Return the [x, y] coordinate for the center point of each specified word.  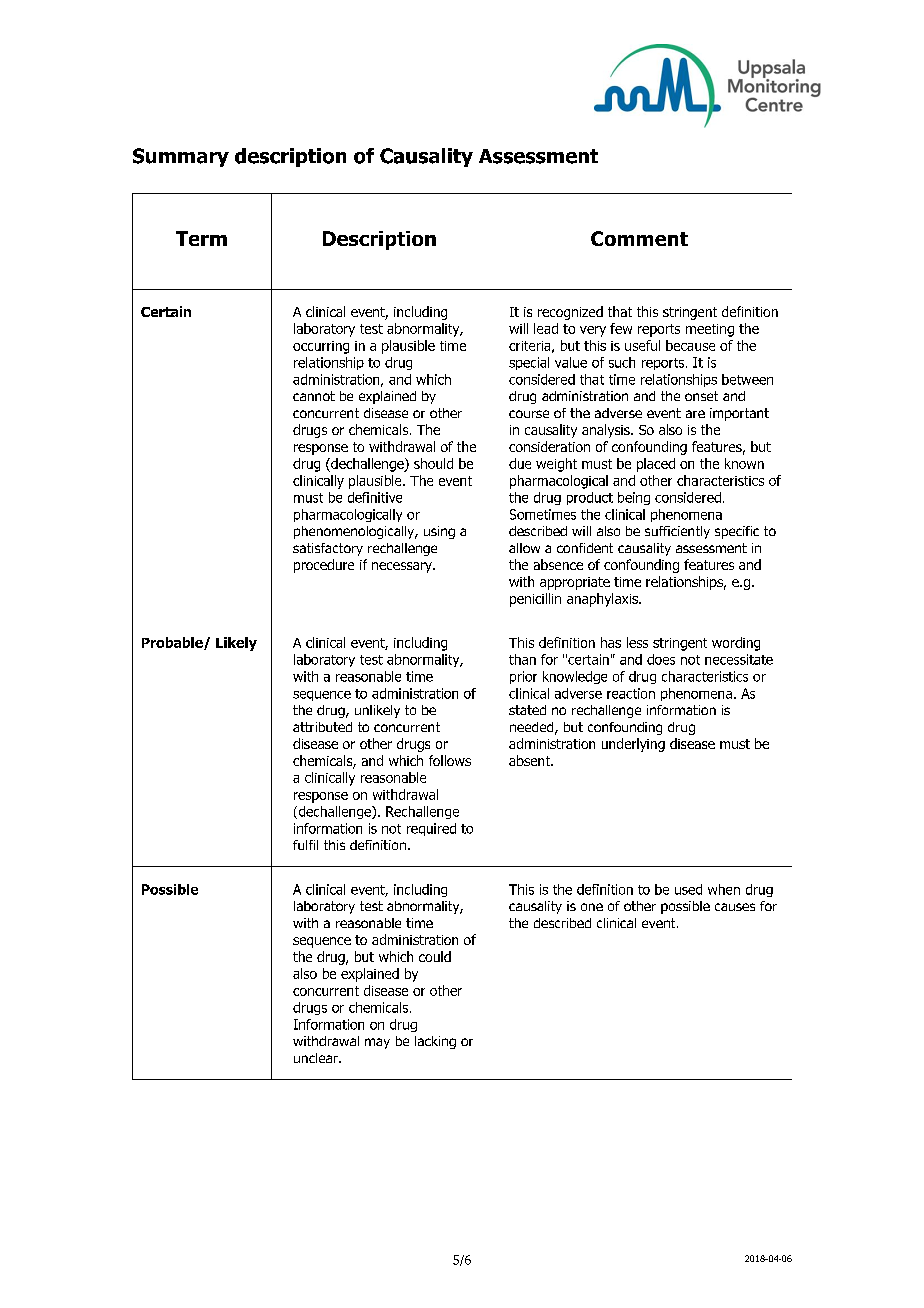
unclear [317, 1058]
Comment [639, 238]
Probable [173, 643]
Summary [181, 157]
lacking [435, 1042]
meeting [710, 330]
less [637, 642]
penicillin [535, 600]
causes [735, 907]
